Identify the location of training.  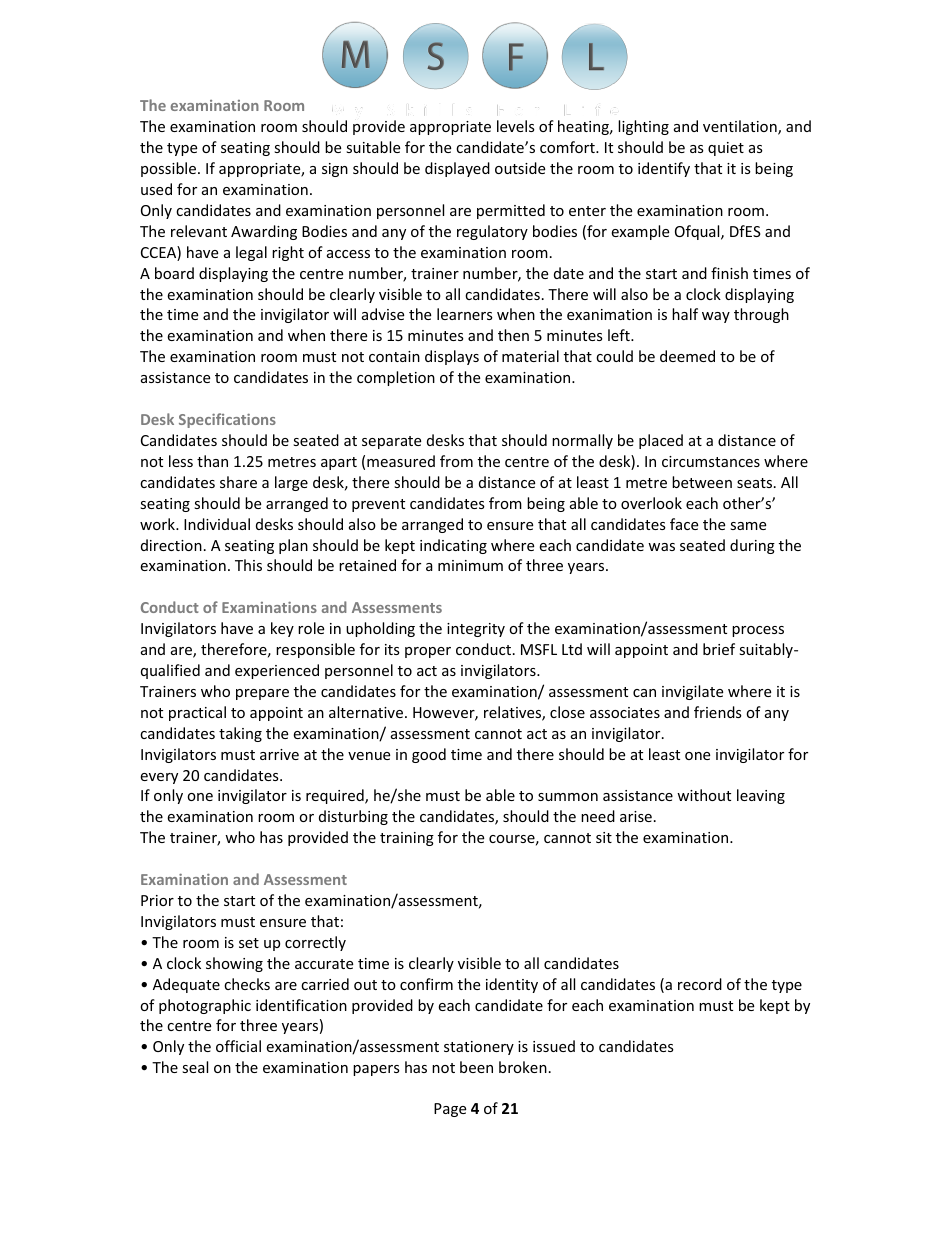
(407, 839).
